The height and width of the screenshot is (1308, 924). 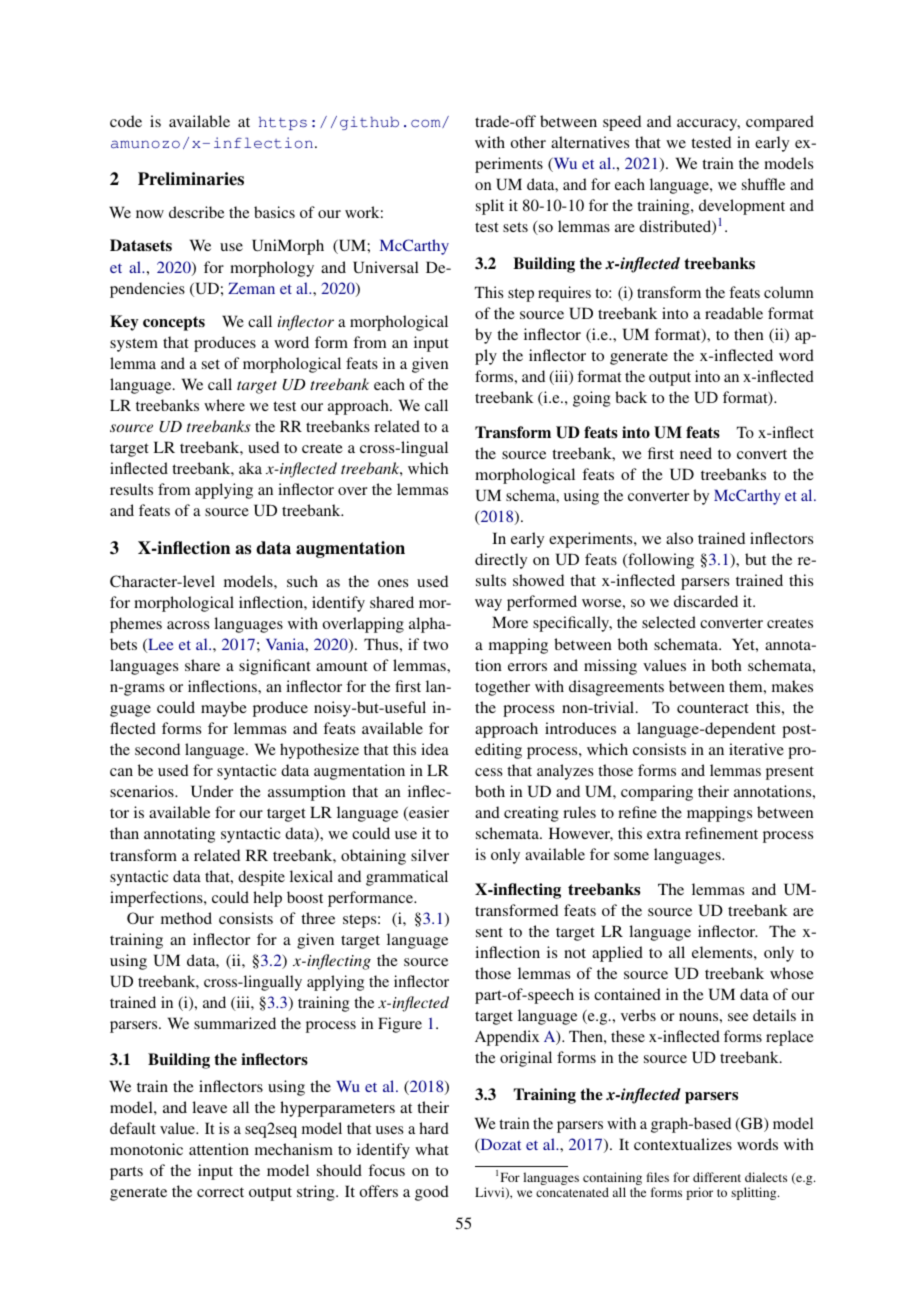 What do you see at coordinates (664, 834) in the screenshot?
I see `extra` at bounding box center [664, 834].
